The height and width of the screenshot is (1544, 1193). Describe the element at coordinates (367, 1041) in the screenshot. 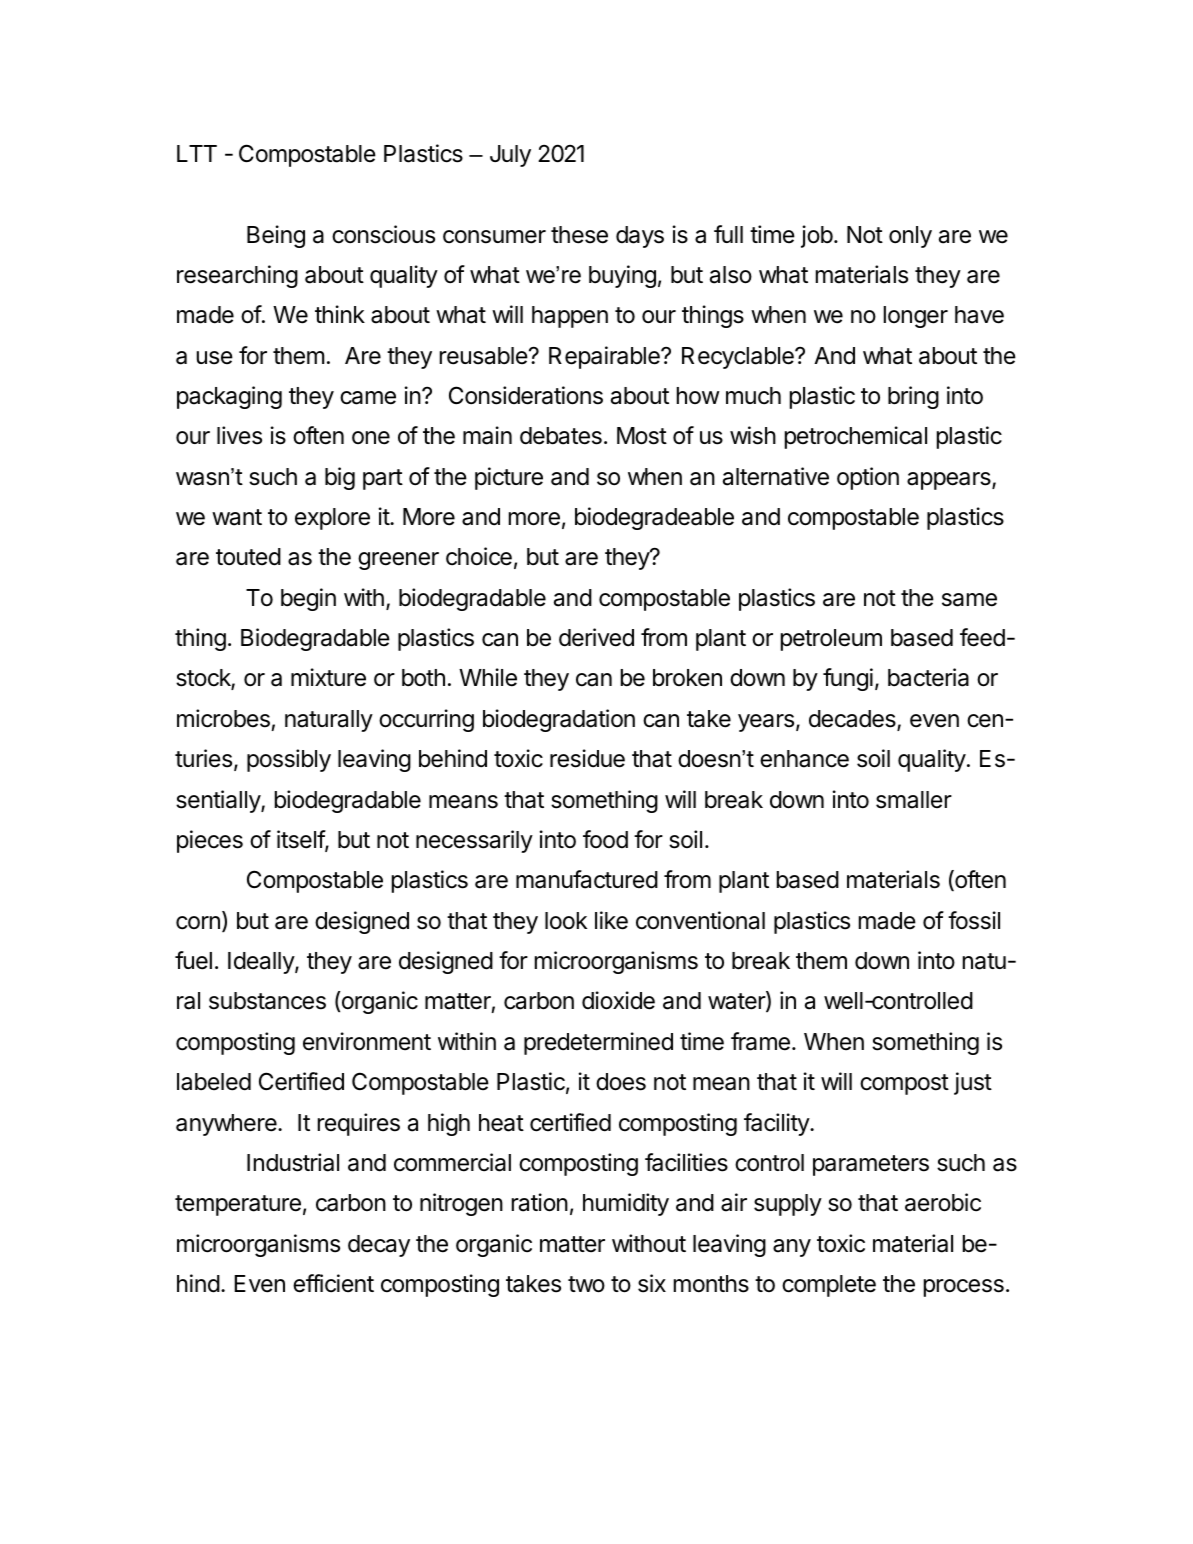

I see `environment` at that location.
